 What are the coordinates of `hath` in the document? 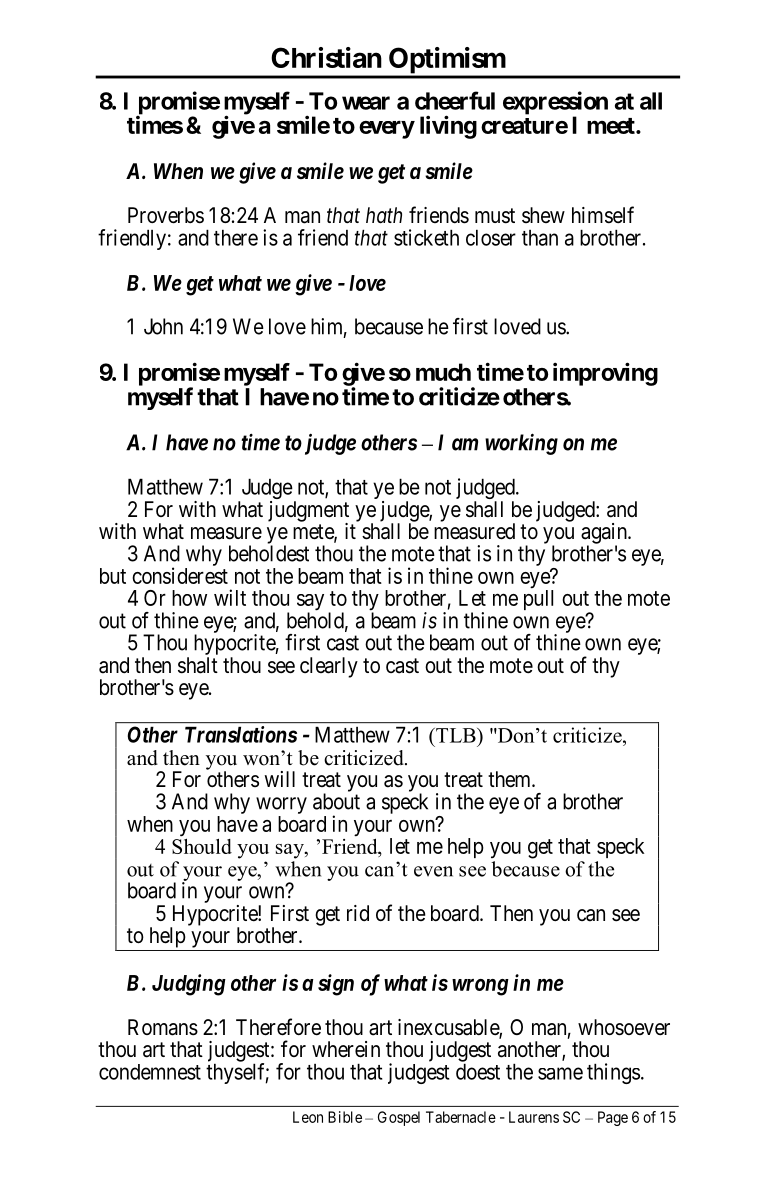 It's located at (384, 215).
